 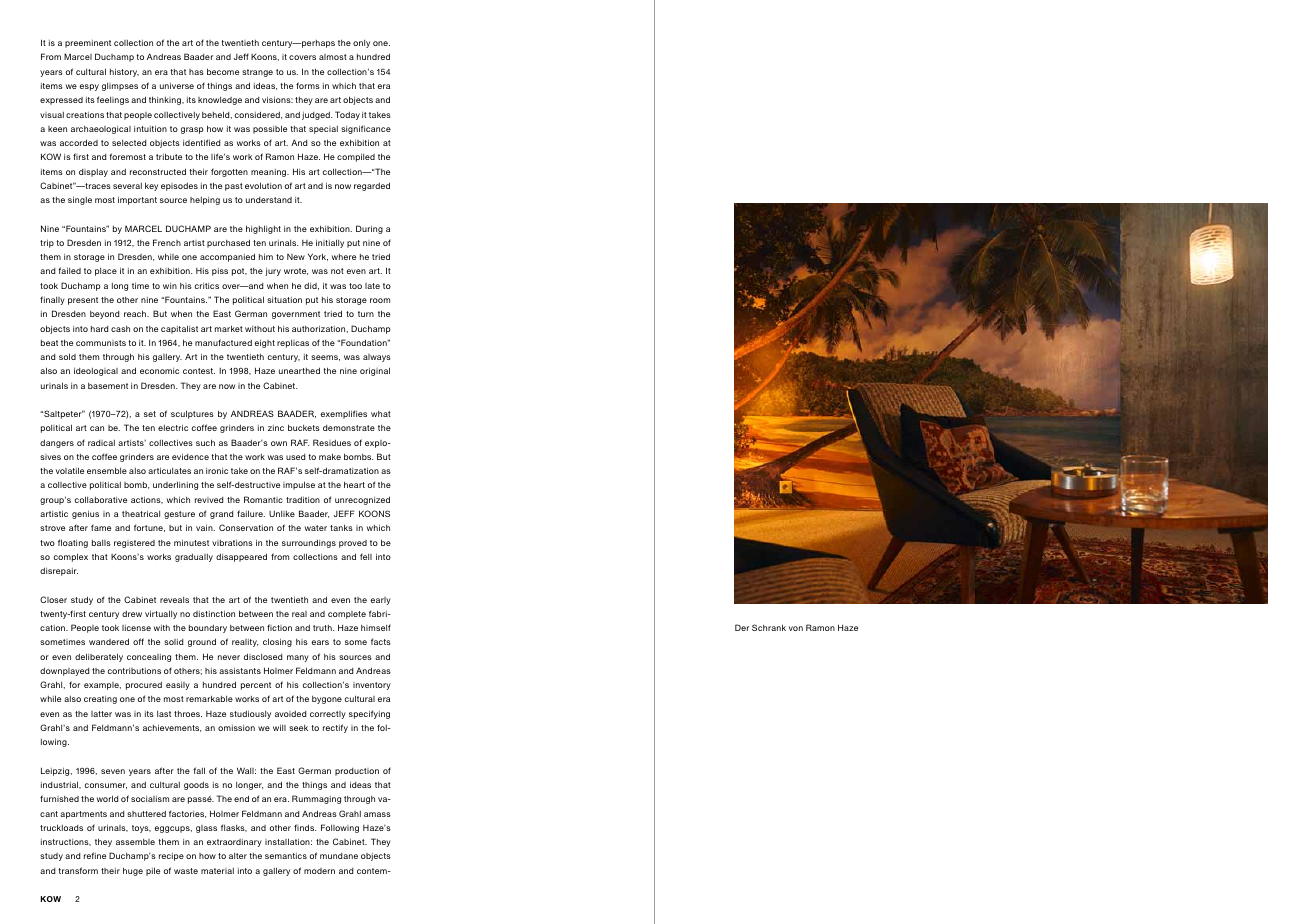 What do you see at coordinates (366, 129) in the page?
I see `significance` at bounding box center [366, 129].
